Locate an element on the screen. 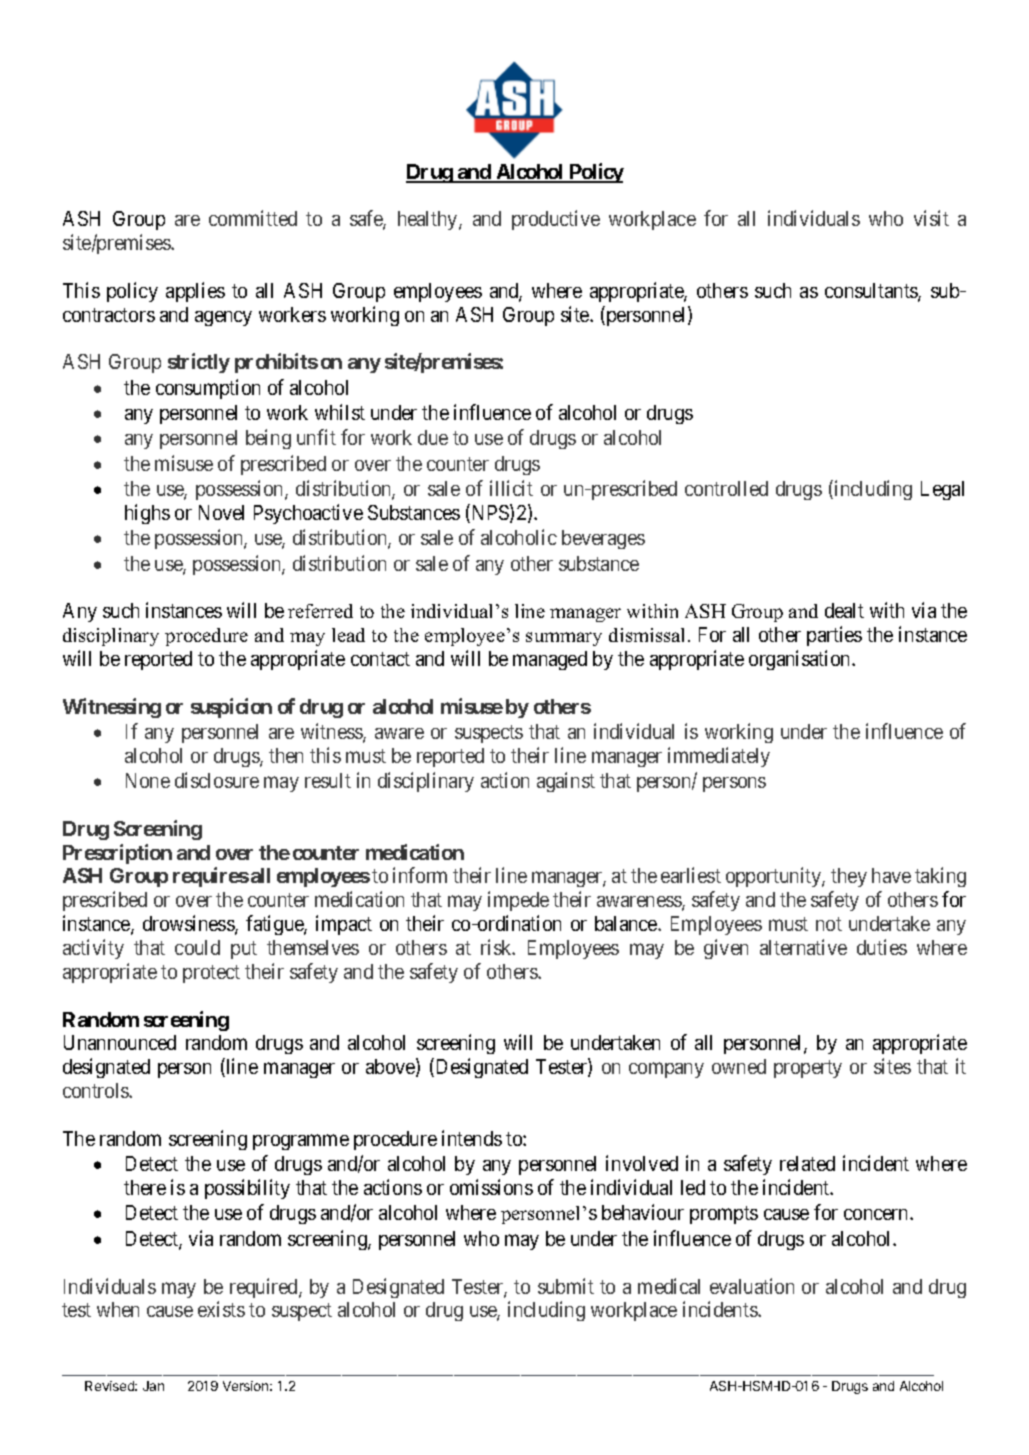  illicit is located at coordinates (511, 488).
